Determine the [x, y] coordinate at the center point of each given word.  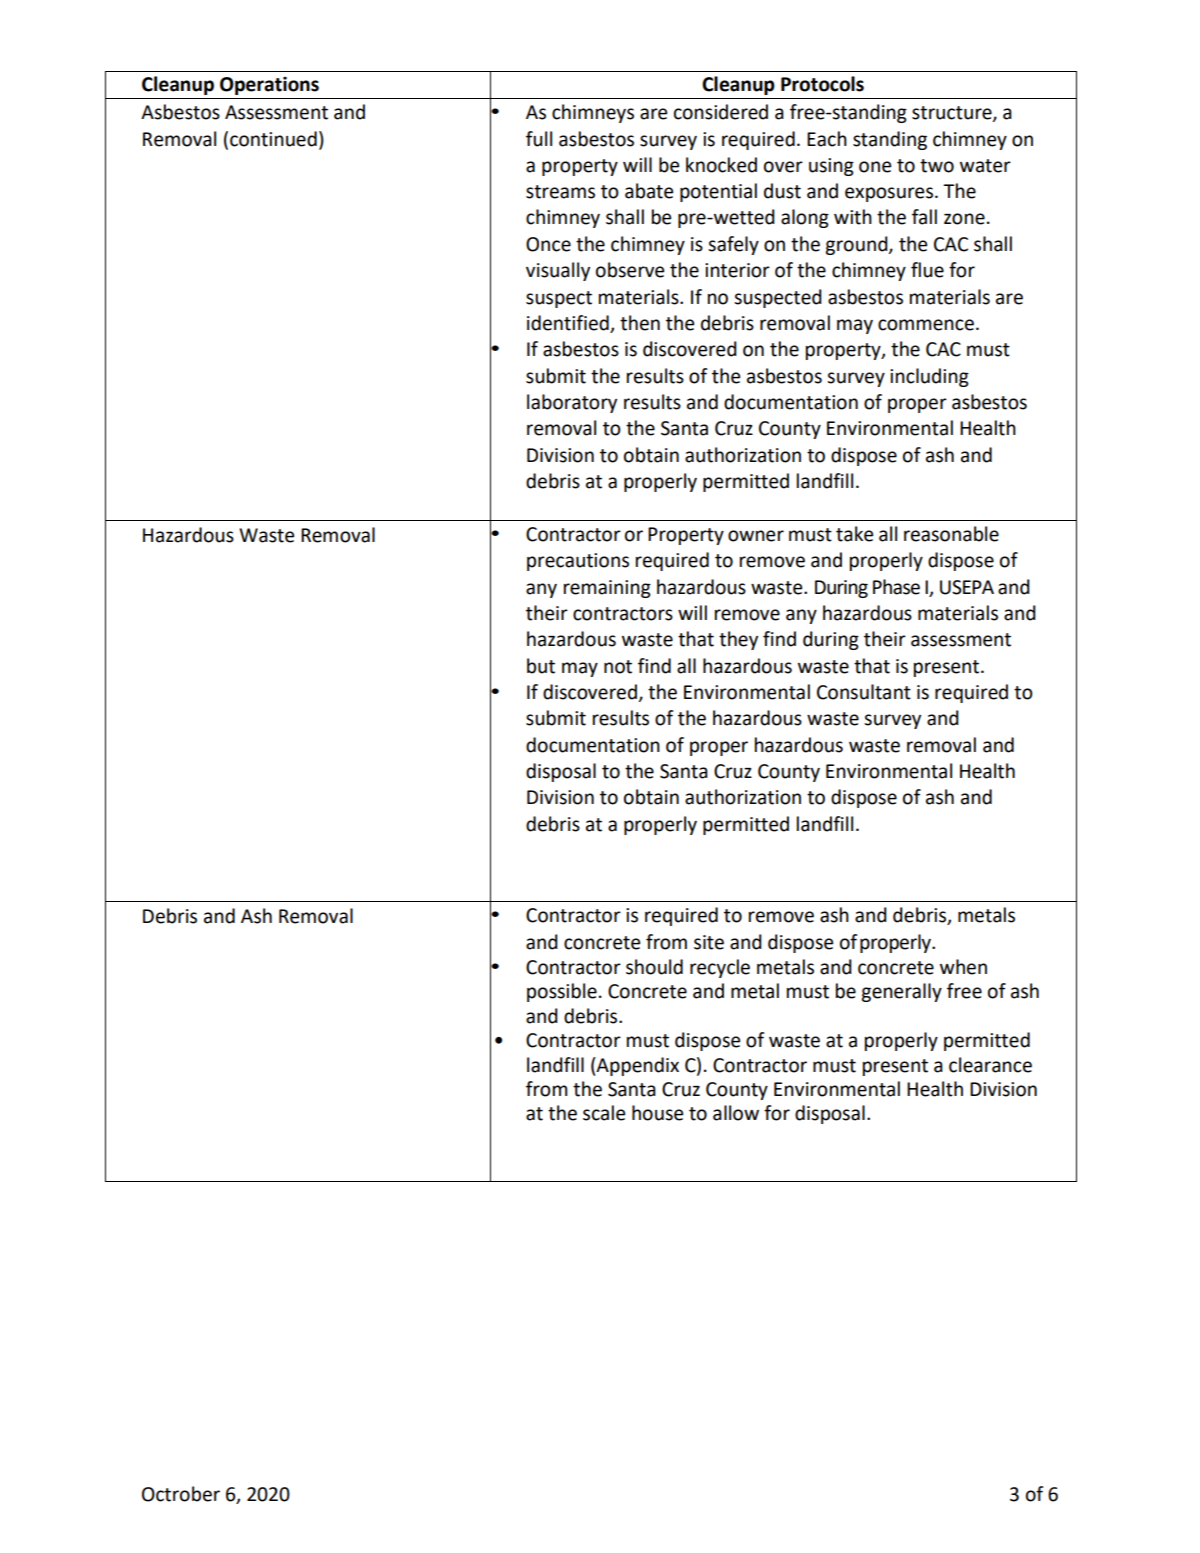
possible [562, 992]
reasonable [951, 534]
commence [926, 325]
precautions [578, 562]
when [963, 967]
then [640, 323]
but [541, 666]
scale [604, 1113]
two [937, 166]
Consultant [864, 692]
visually [558, 271]
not [618, 667]
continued [273, 139]
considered [721, 112]
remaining [607, 589]
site [709, 942]
